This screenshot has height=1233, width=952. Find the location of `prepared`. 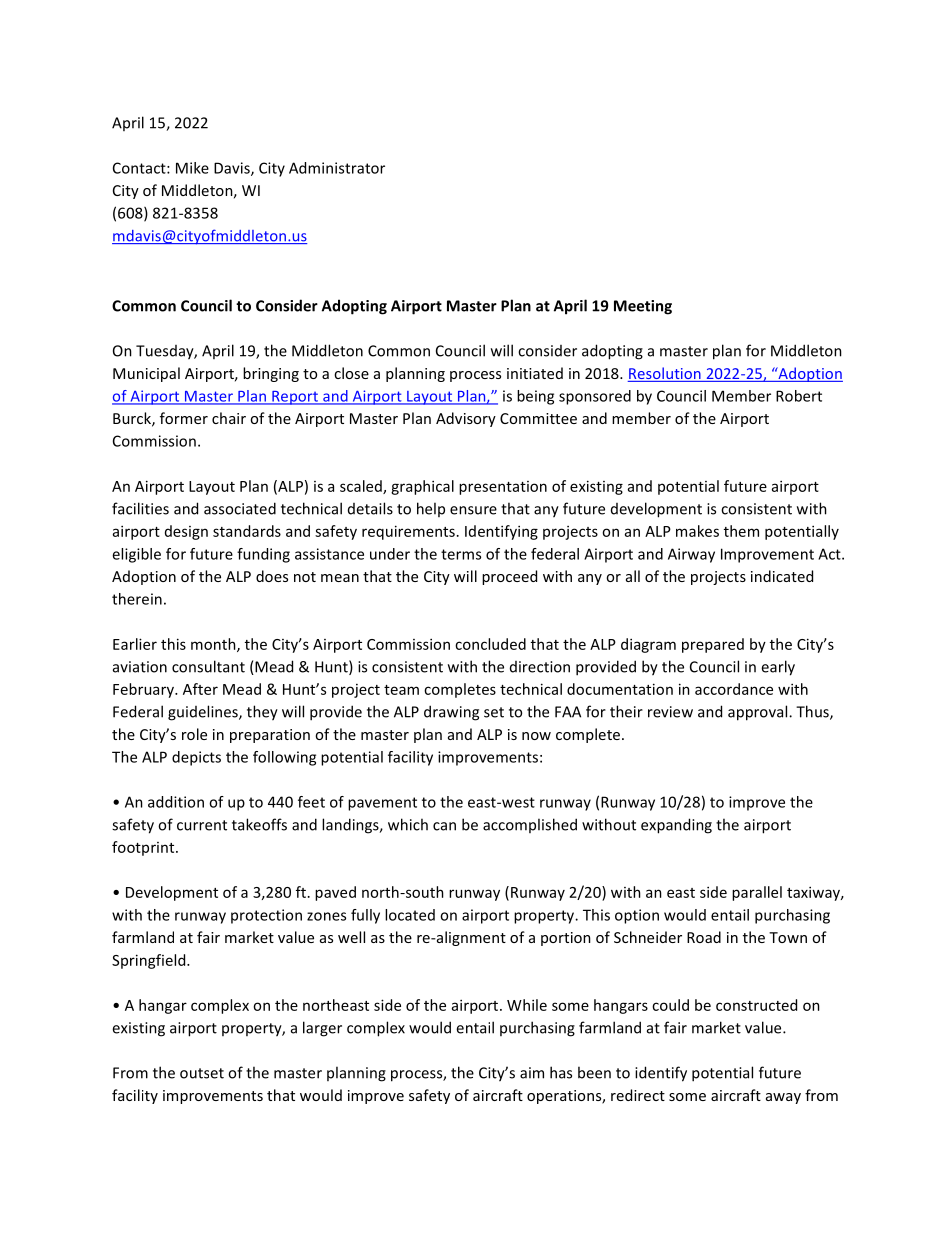

prepared is located at coordinates (713, 645).
